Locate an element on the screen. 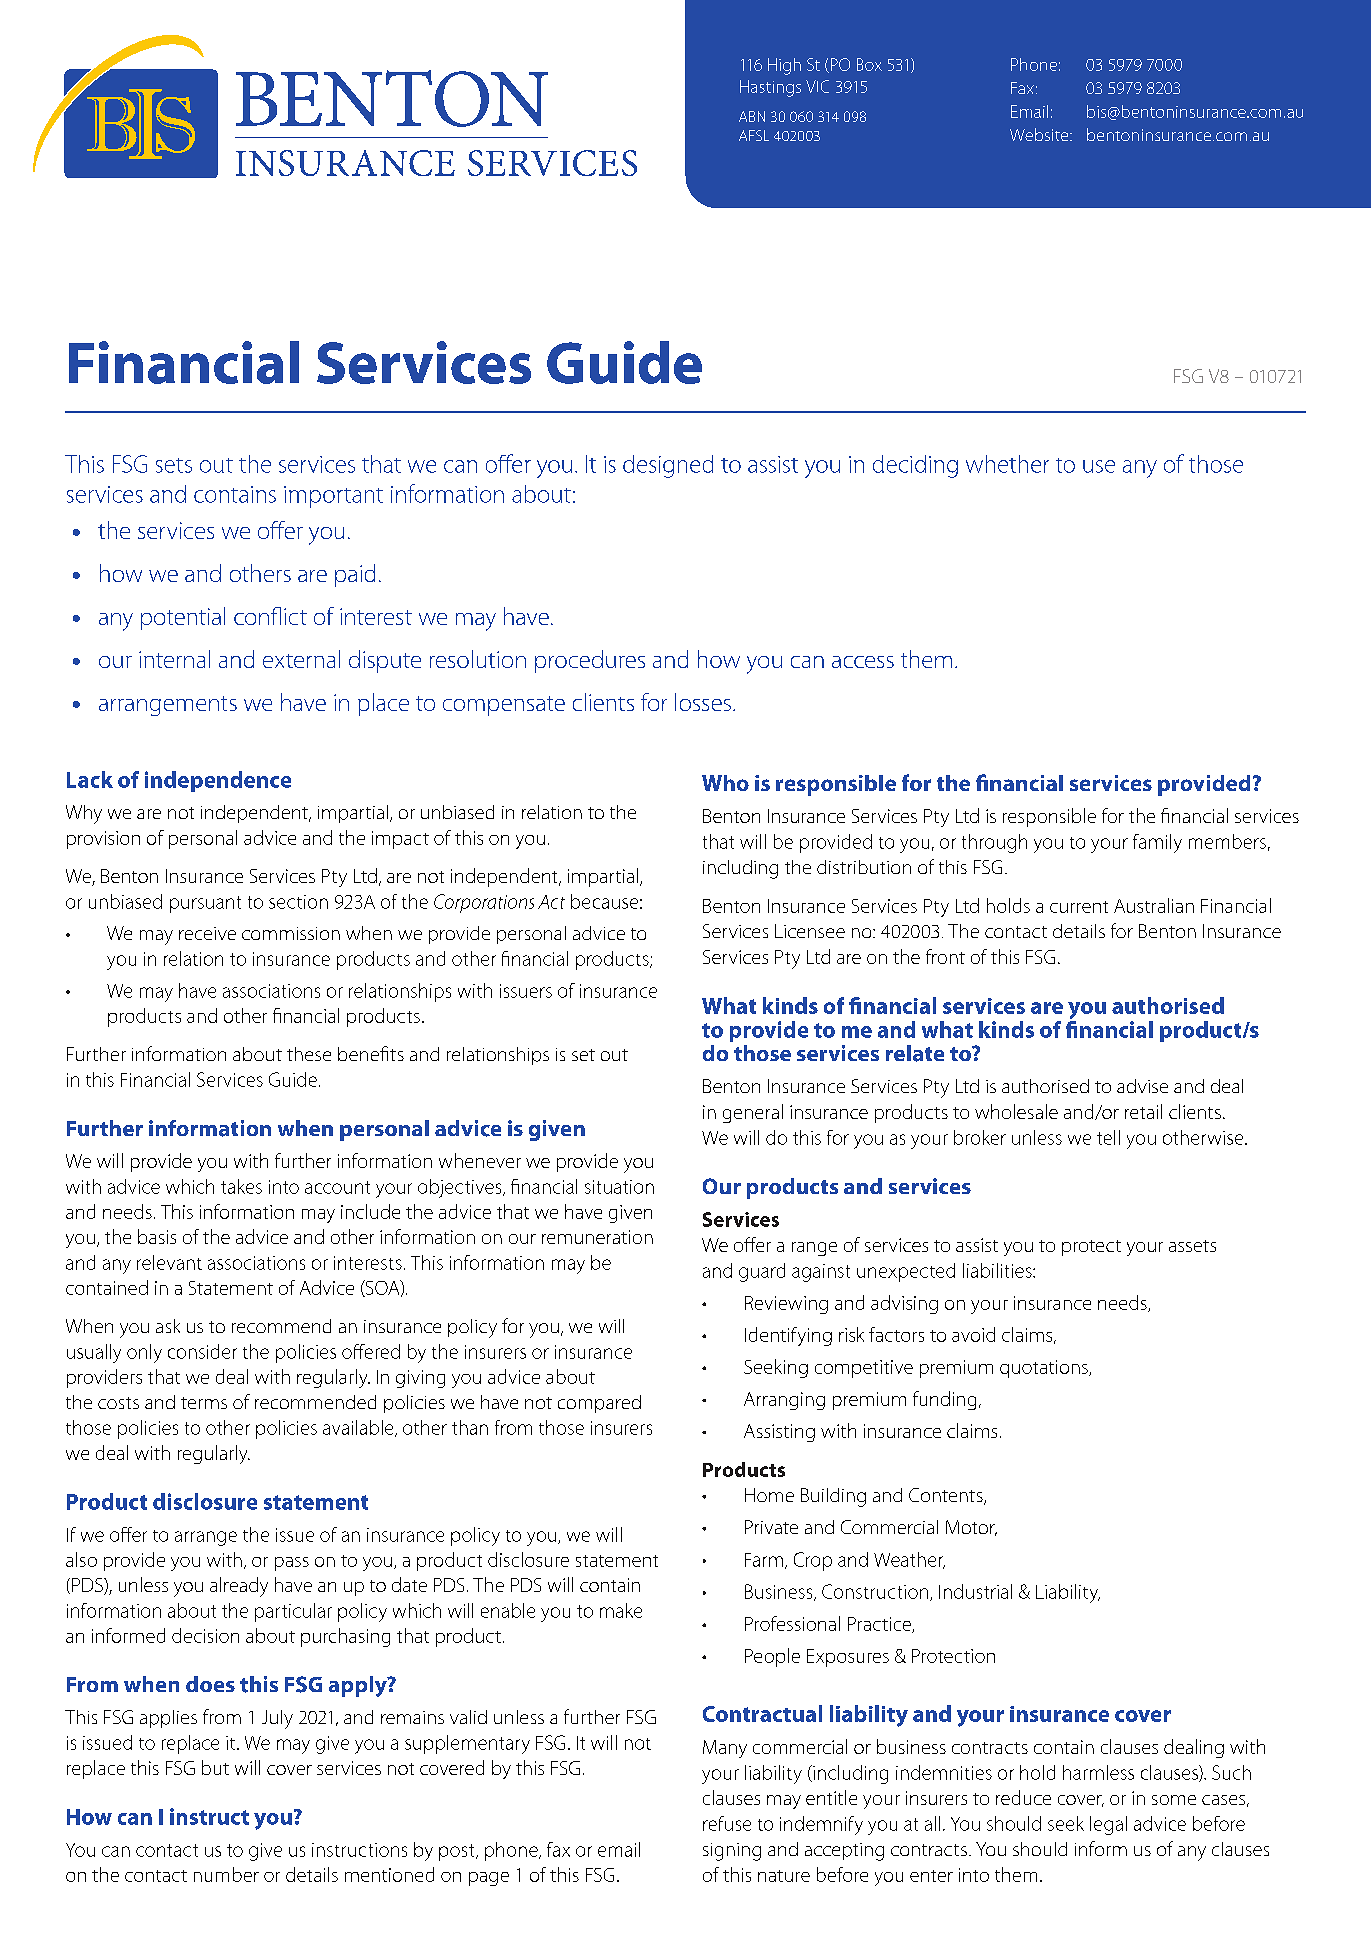  refuse is located at coordinates (727, 1823).
